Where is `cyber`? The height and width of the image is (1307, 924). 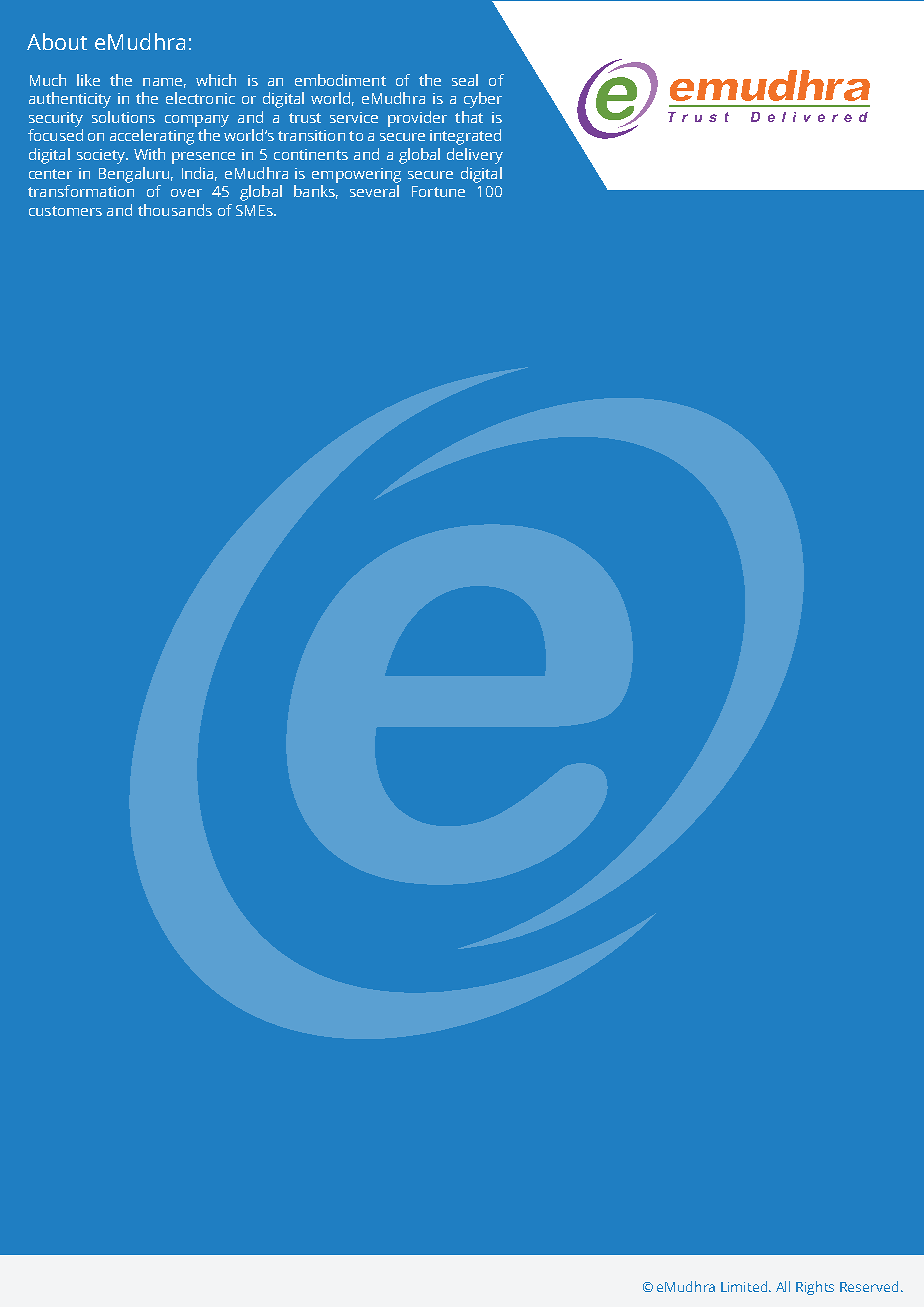 cyber is located at coordinates (483, 100).
